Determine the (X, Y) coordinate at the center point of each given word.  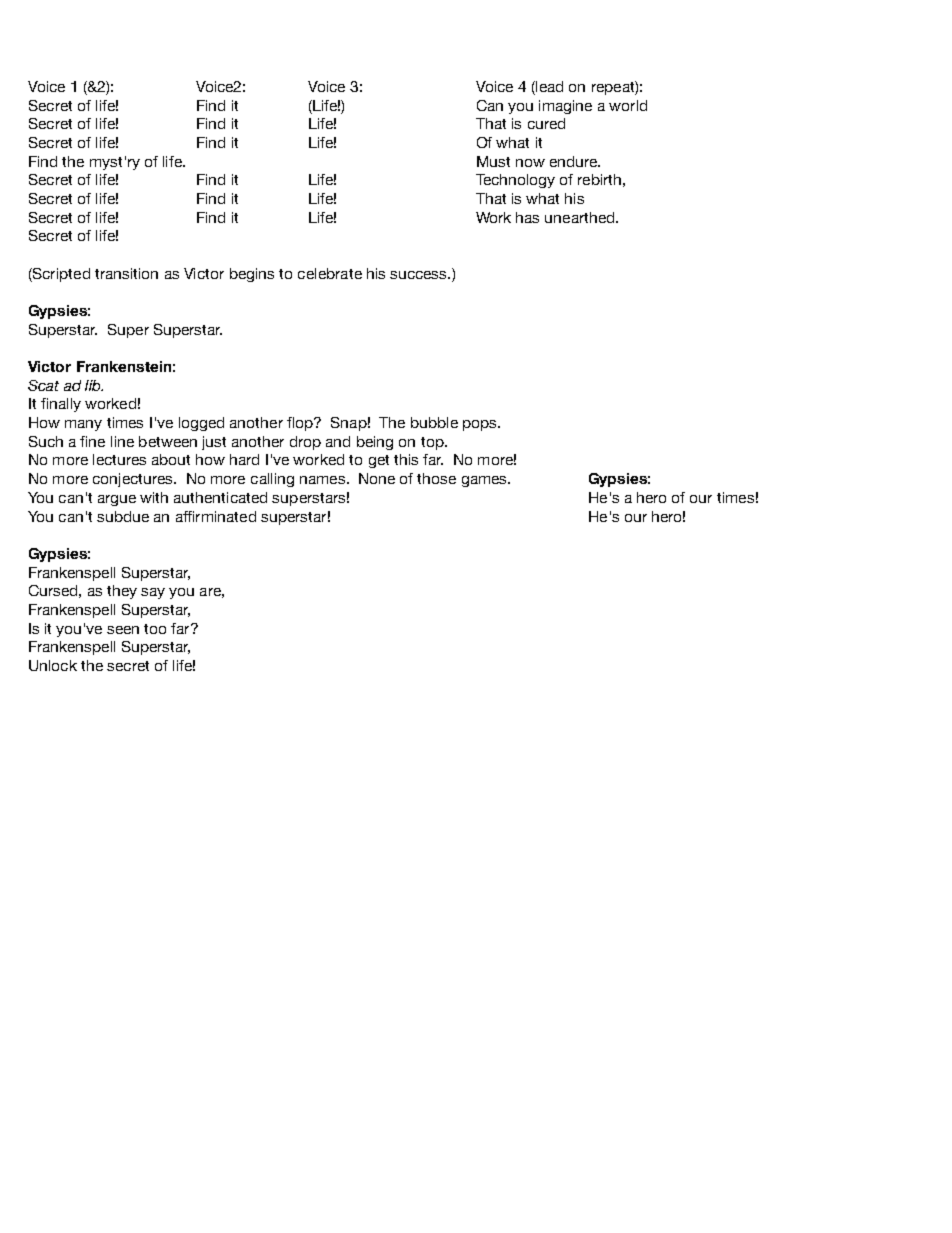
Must (493, 161)
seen (123, 630)
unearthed (581, 217)
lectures (119, 459)
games (485, 481)
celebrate (330, 273)
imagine (565, 107)
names (324, 480)
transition (126, 273)
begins (252, 275)
